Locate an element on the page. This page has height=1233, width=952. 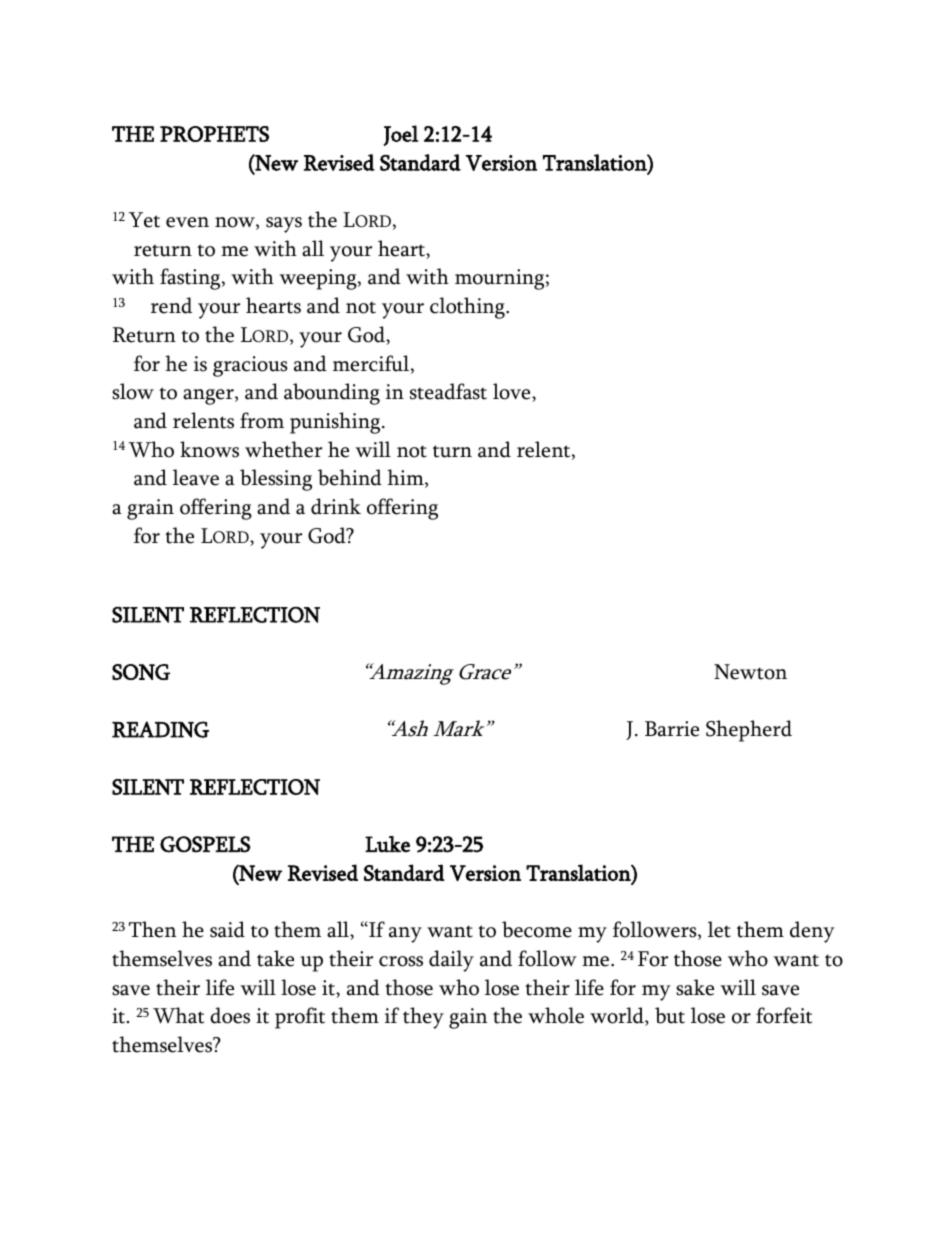
clothing is located at coordinates (468, 308).
